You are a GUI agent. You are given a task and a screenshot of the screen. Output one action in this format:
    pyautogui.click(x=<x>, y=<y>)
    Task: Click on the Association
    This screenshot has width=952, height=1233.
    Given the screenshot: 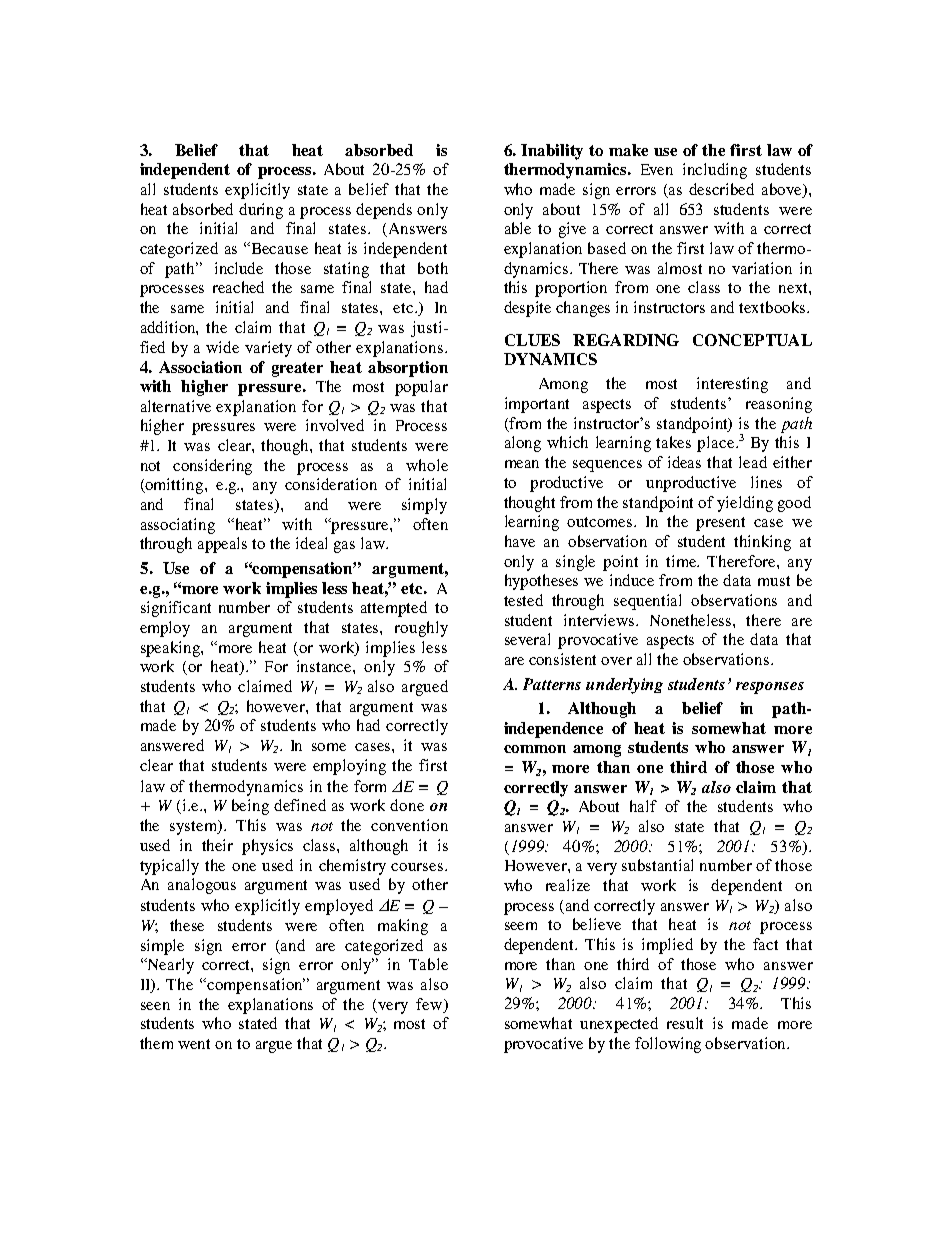 What is the action you would take?
    pyautogui.click(x=200, y=367)
